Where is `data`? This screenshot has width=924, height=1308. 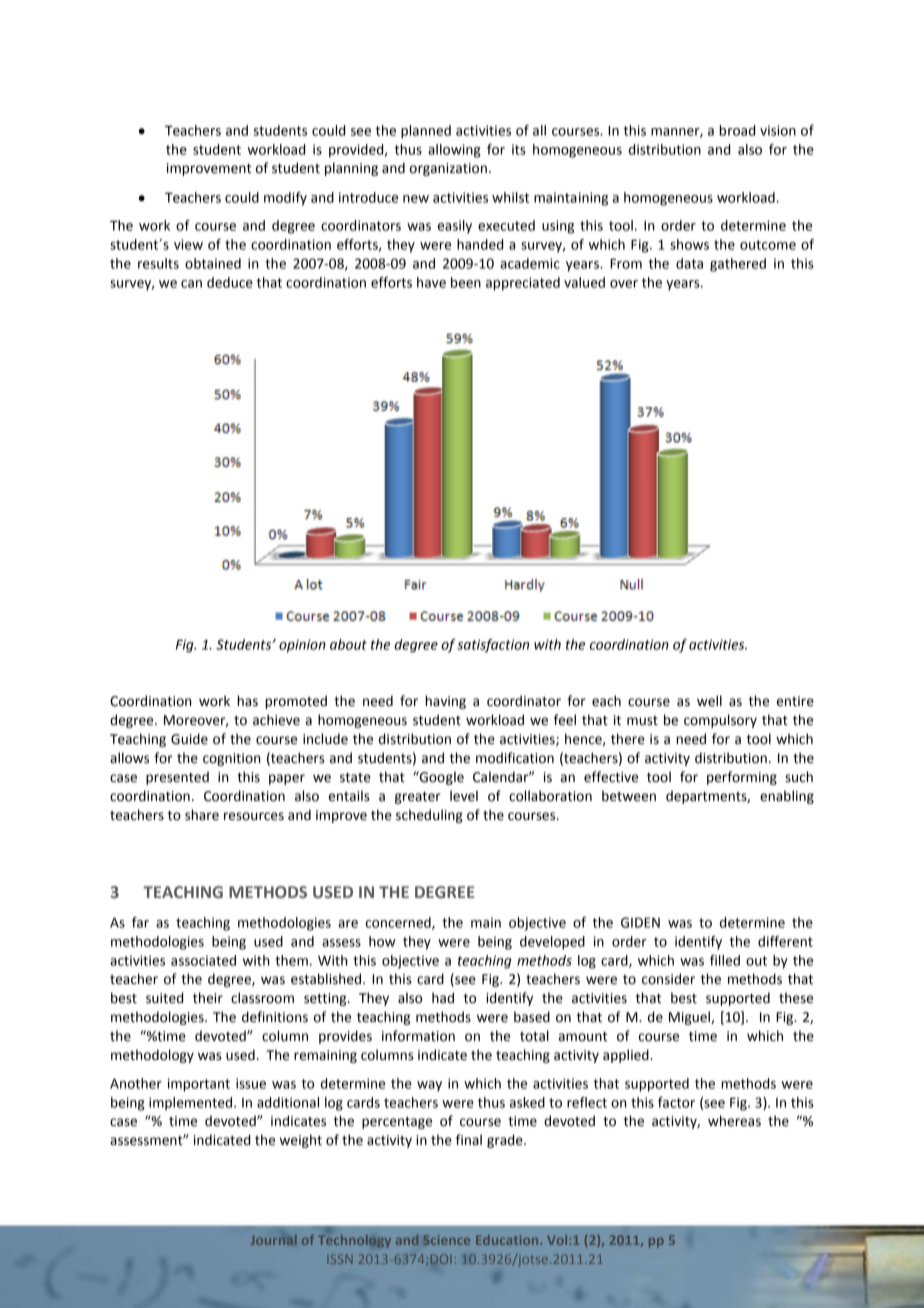 data is located at coordinates (689, 263).
